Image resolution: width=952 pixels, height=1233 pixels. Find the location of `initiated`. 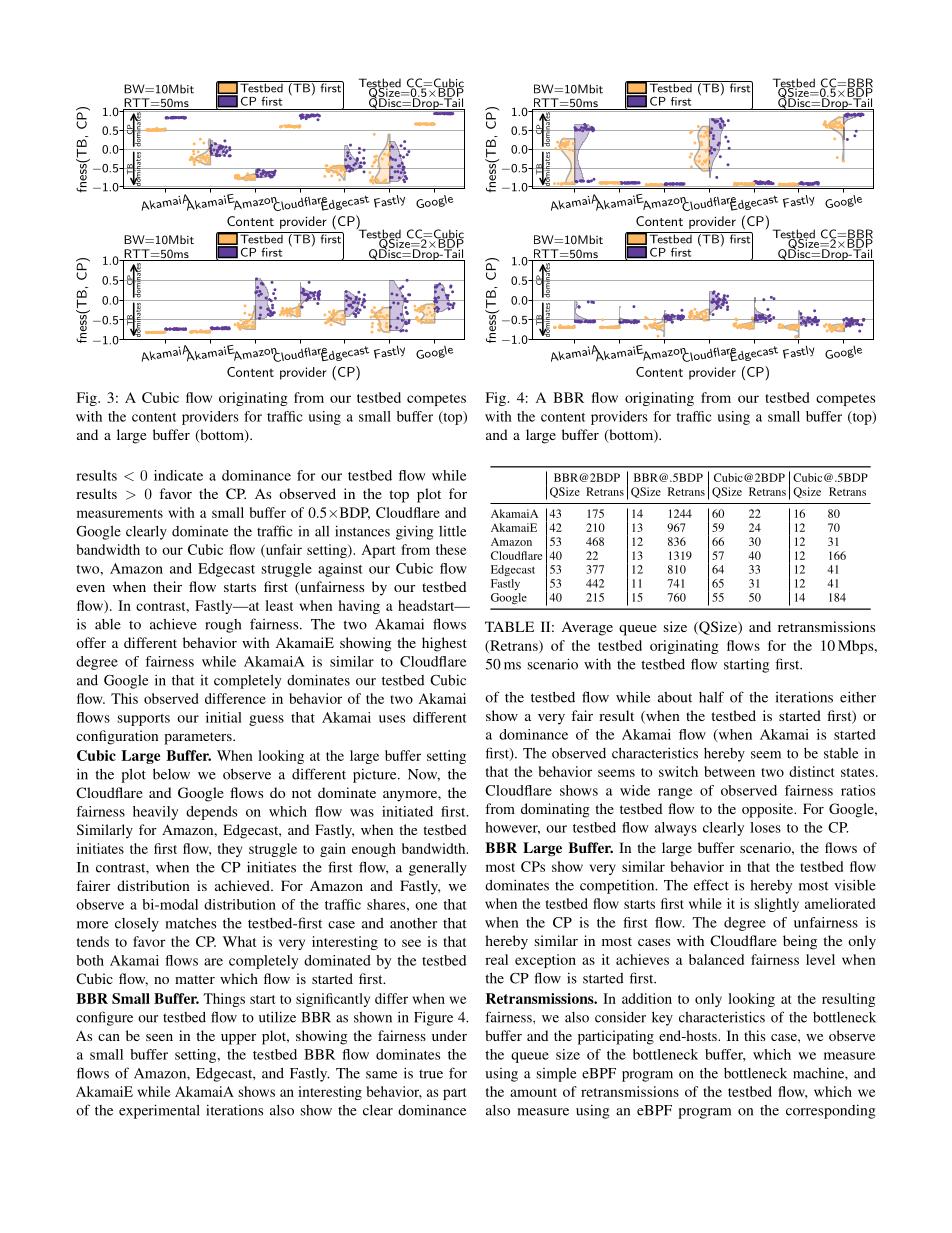

initiated is located at coordinates (407, 811).
